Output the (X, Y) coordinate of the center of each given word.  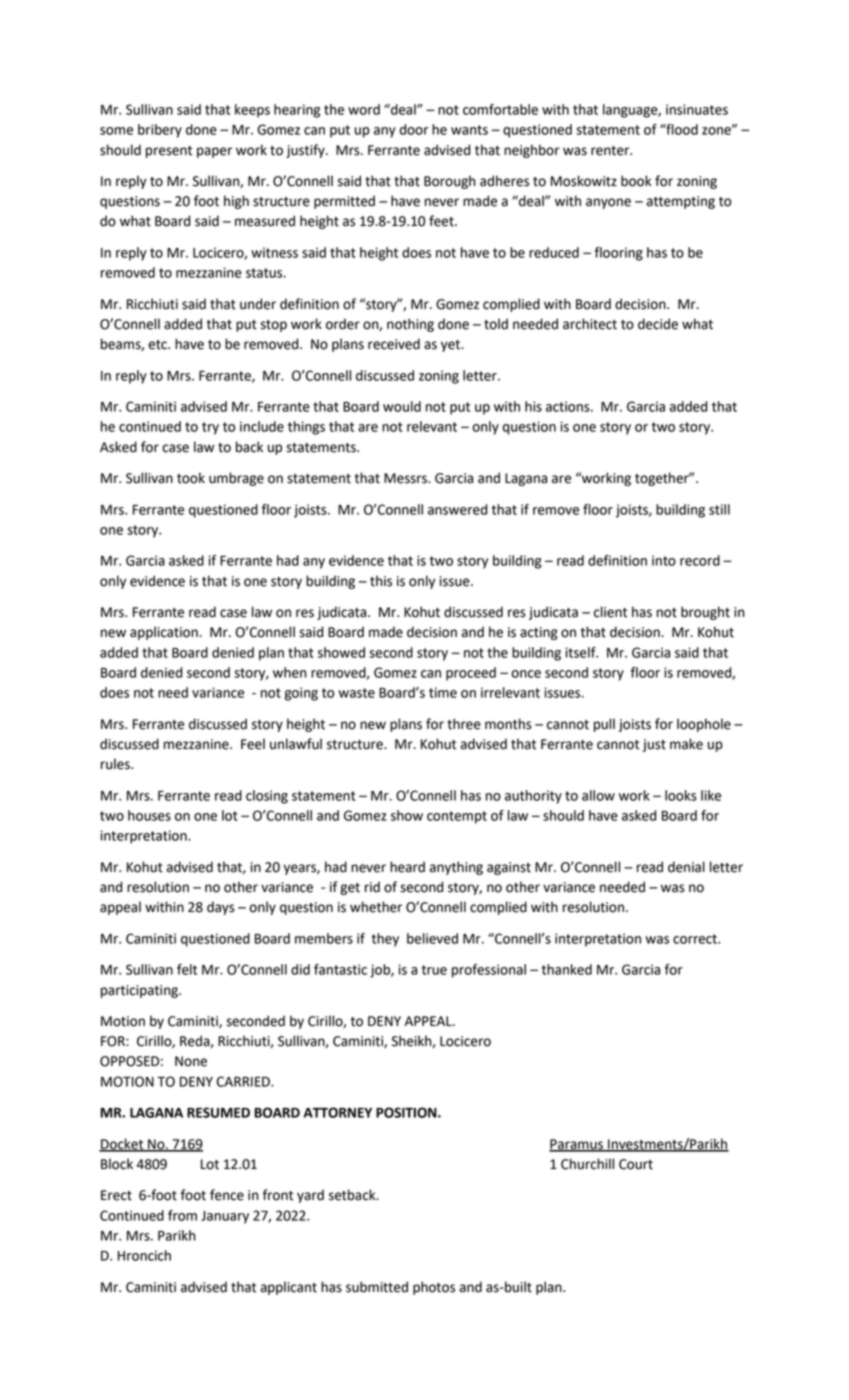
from (182, 1215)
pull (604, 725)
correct (696, 939)
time (443, 692)
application (165, 633)
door (414, 129)
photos (434, 1288)
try (210, 428)
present (169, 152)
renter (611, 151)
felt (187, 969)
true (434, 970)
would (402, 406)
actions (569, 406)
